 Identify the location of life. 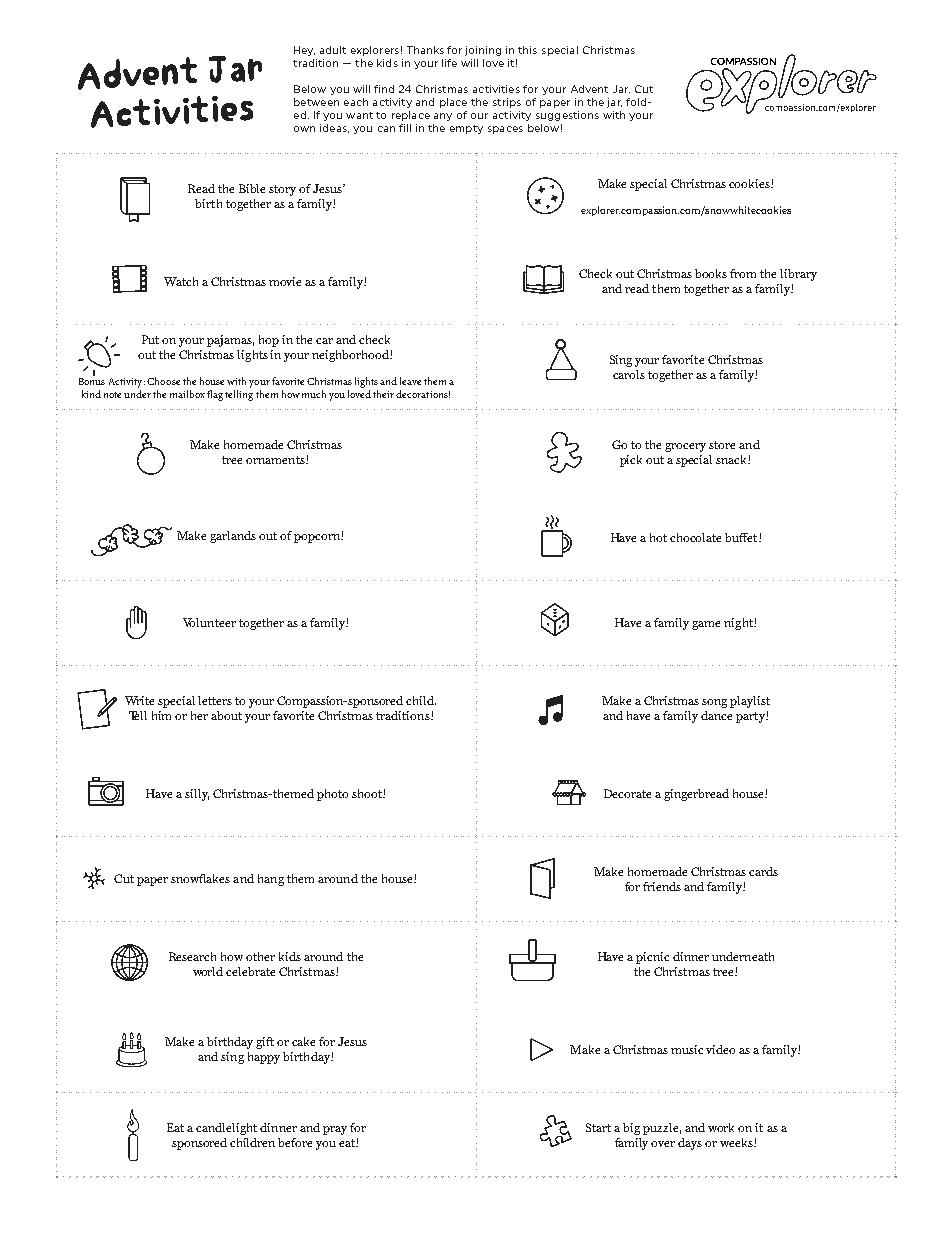
(449, 63).
